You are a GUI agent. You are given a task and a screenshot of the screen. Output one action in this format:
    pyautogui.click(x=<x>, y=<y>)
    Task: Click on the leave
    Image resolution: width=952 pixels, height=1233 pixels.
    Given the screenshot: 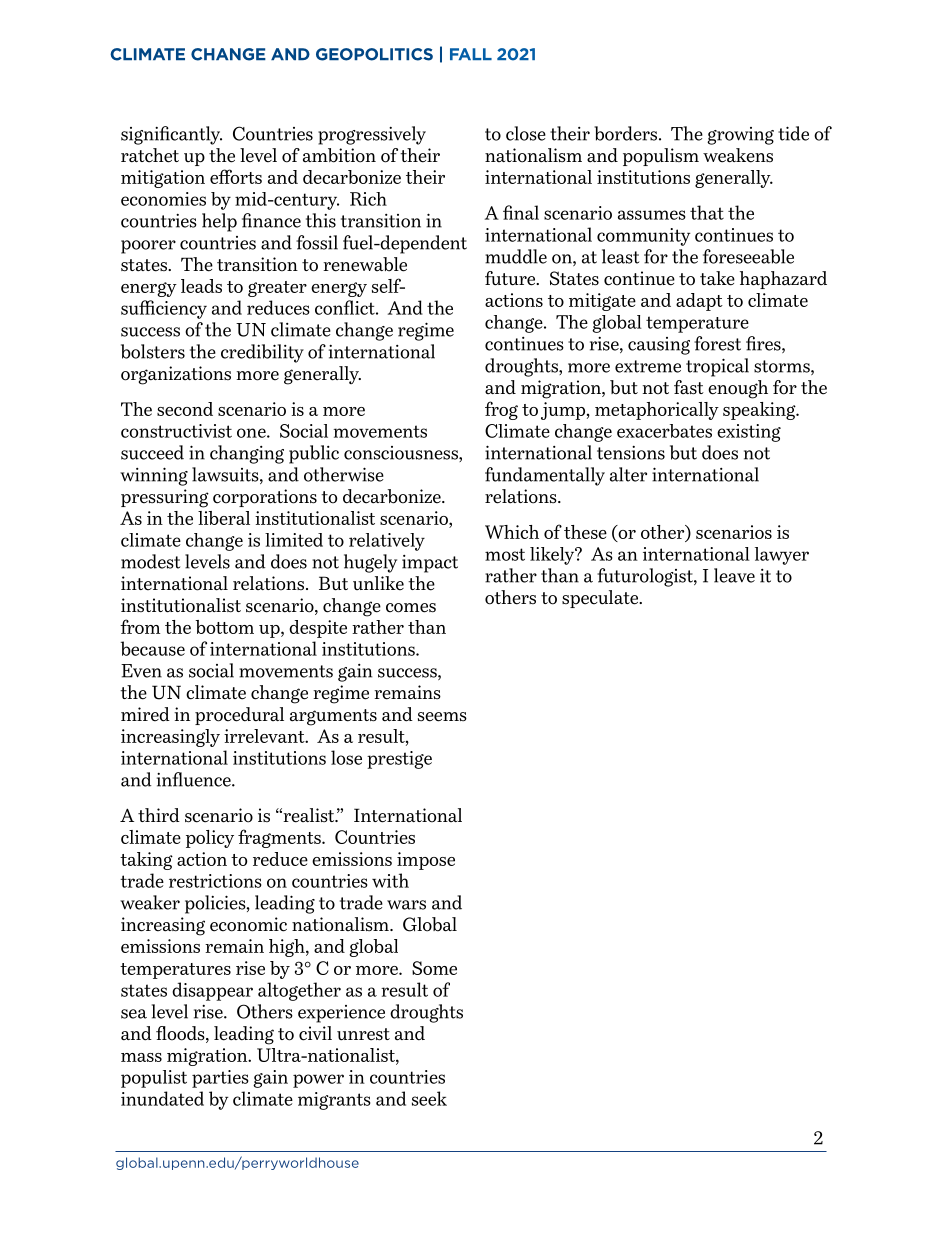 What is the action you would take?
    pyautogui.click(x=734, y=575)
